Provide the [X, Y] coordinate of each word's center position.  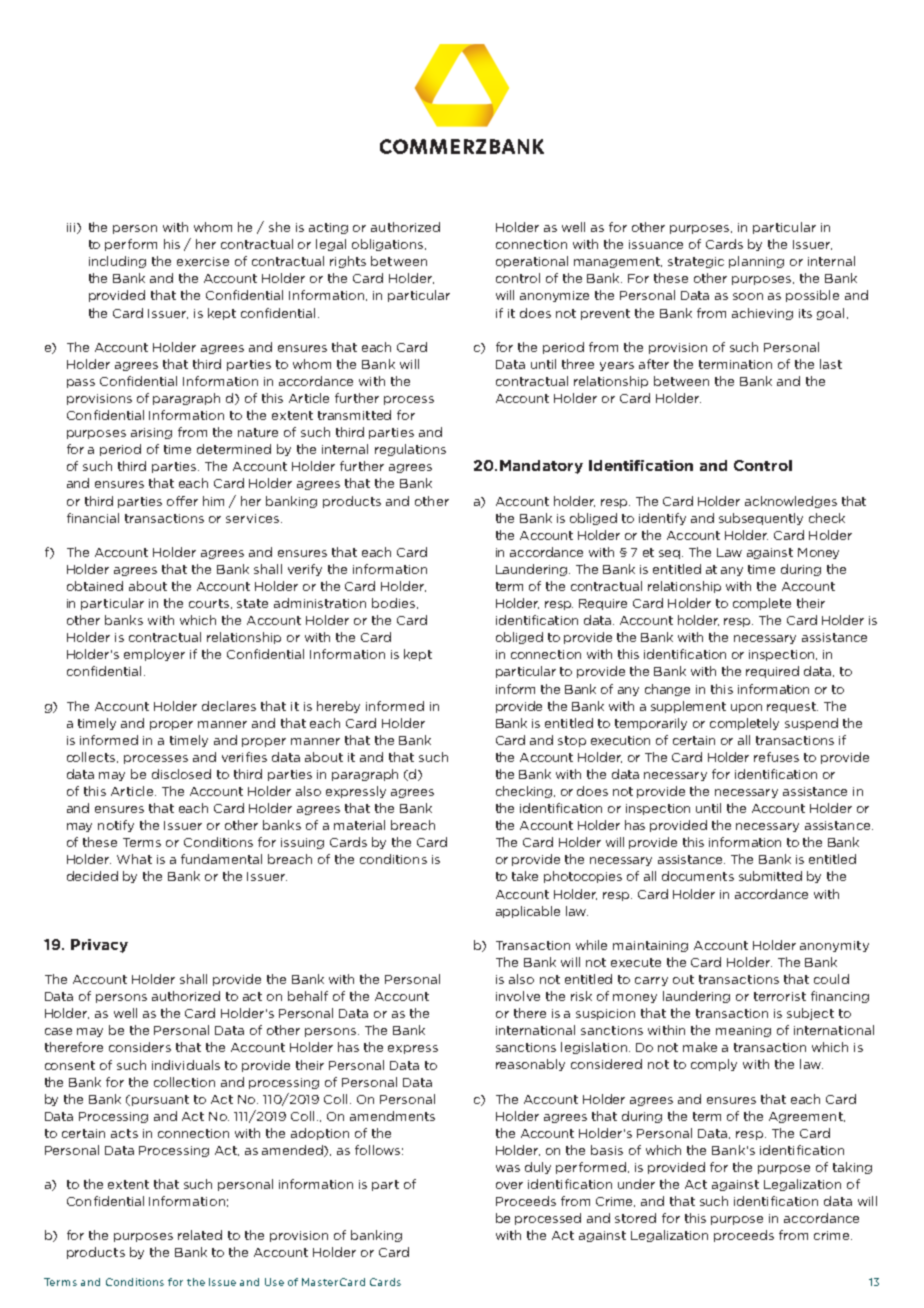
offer [182, 501]
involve [518, 996]
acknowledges [791, 502]
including [117, 262]
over [509, 1185]
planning [756, 262]
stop [572, 741]
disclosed [181, 774]
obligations [387, 245]
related [200, 1235]
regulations [410, 450]
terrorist [780, 996]
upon [746, 708]
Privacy [99, 946]
